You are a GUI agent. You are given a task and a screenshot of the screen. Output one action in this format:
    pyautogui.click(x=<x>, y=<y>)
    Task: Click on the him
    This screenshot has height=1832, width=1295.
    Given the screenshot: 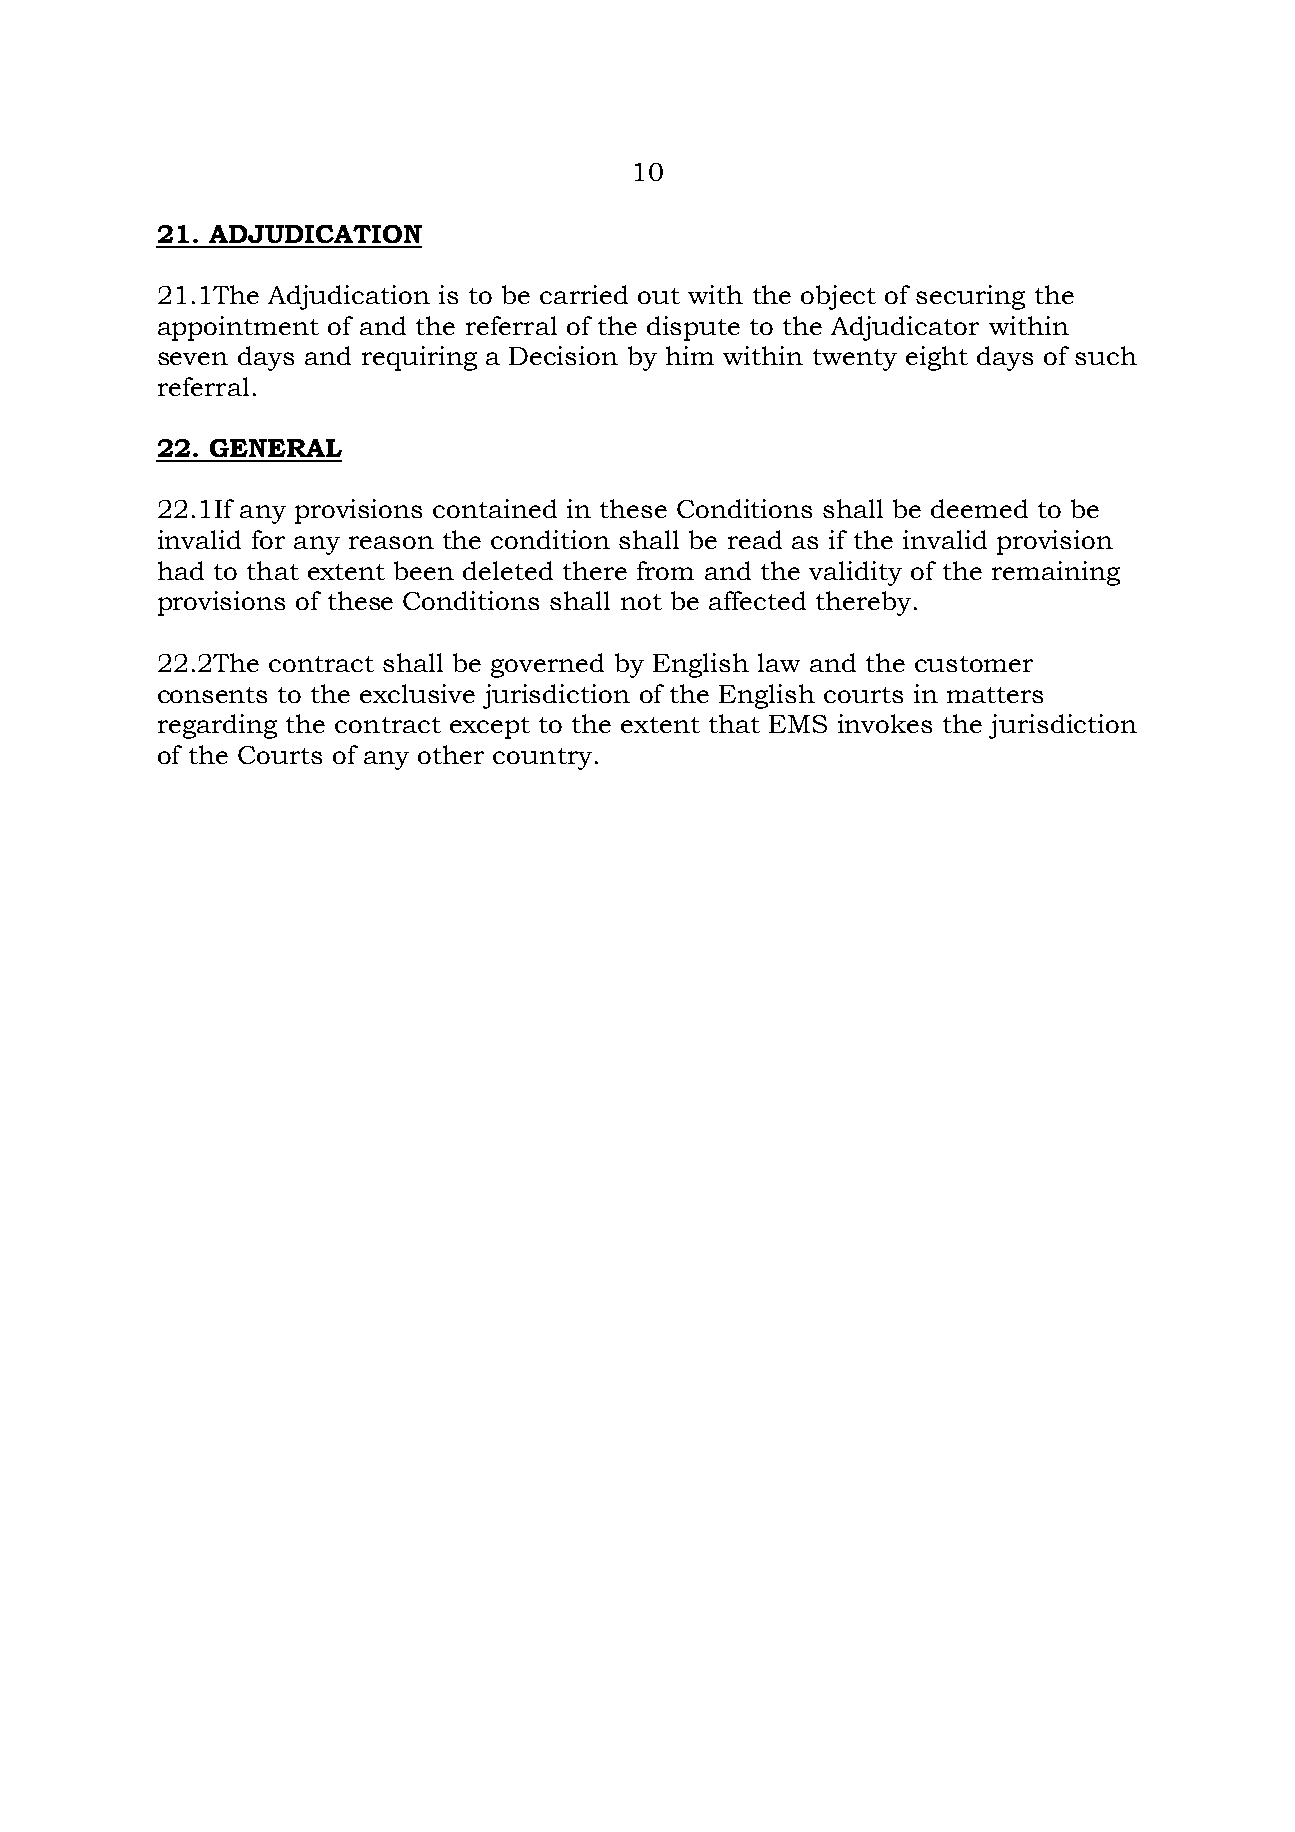 What is the action you would take?
    pyautogui.click(x=690, y=355)
